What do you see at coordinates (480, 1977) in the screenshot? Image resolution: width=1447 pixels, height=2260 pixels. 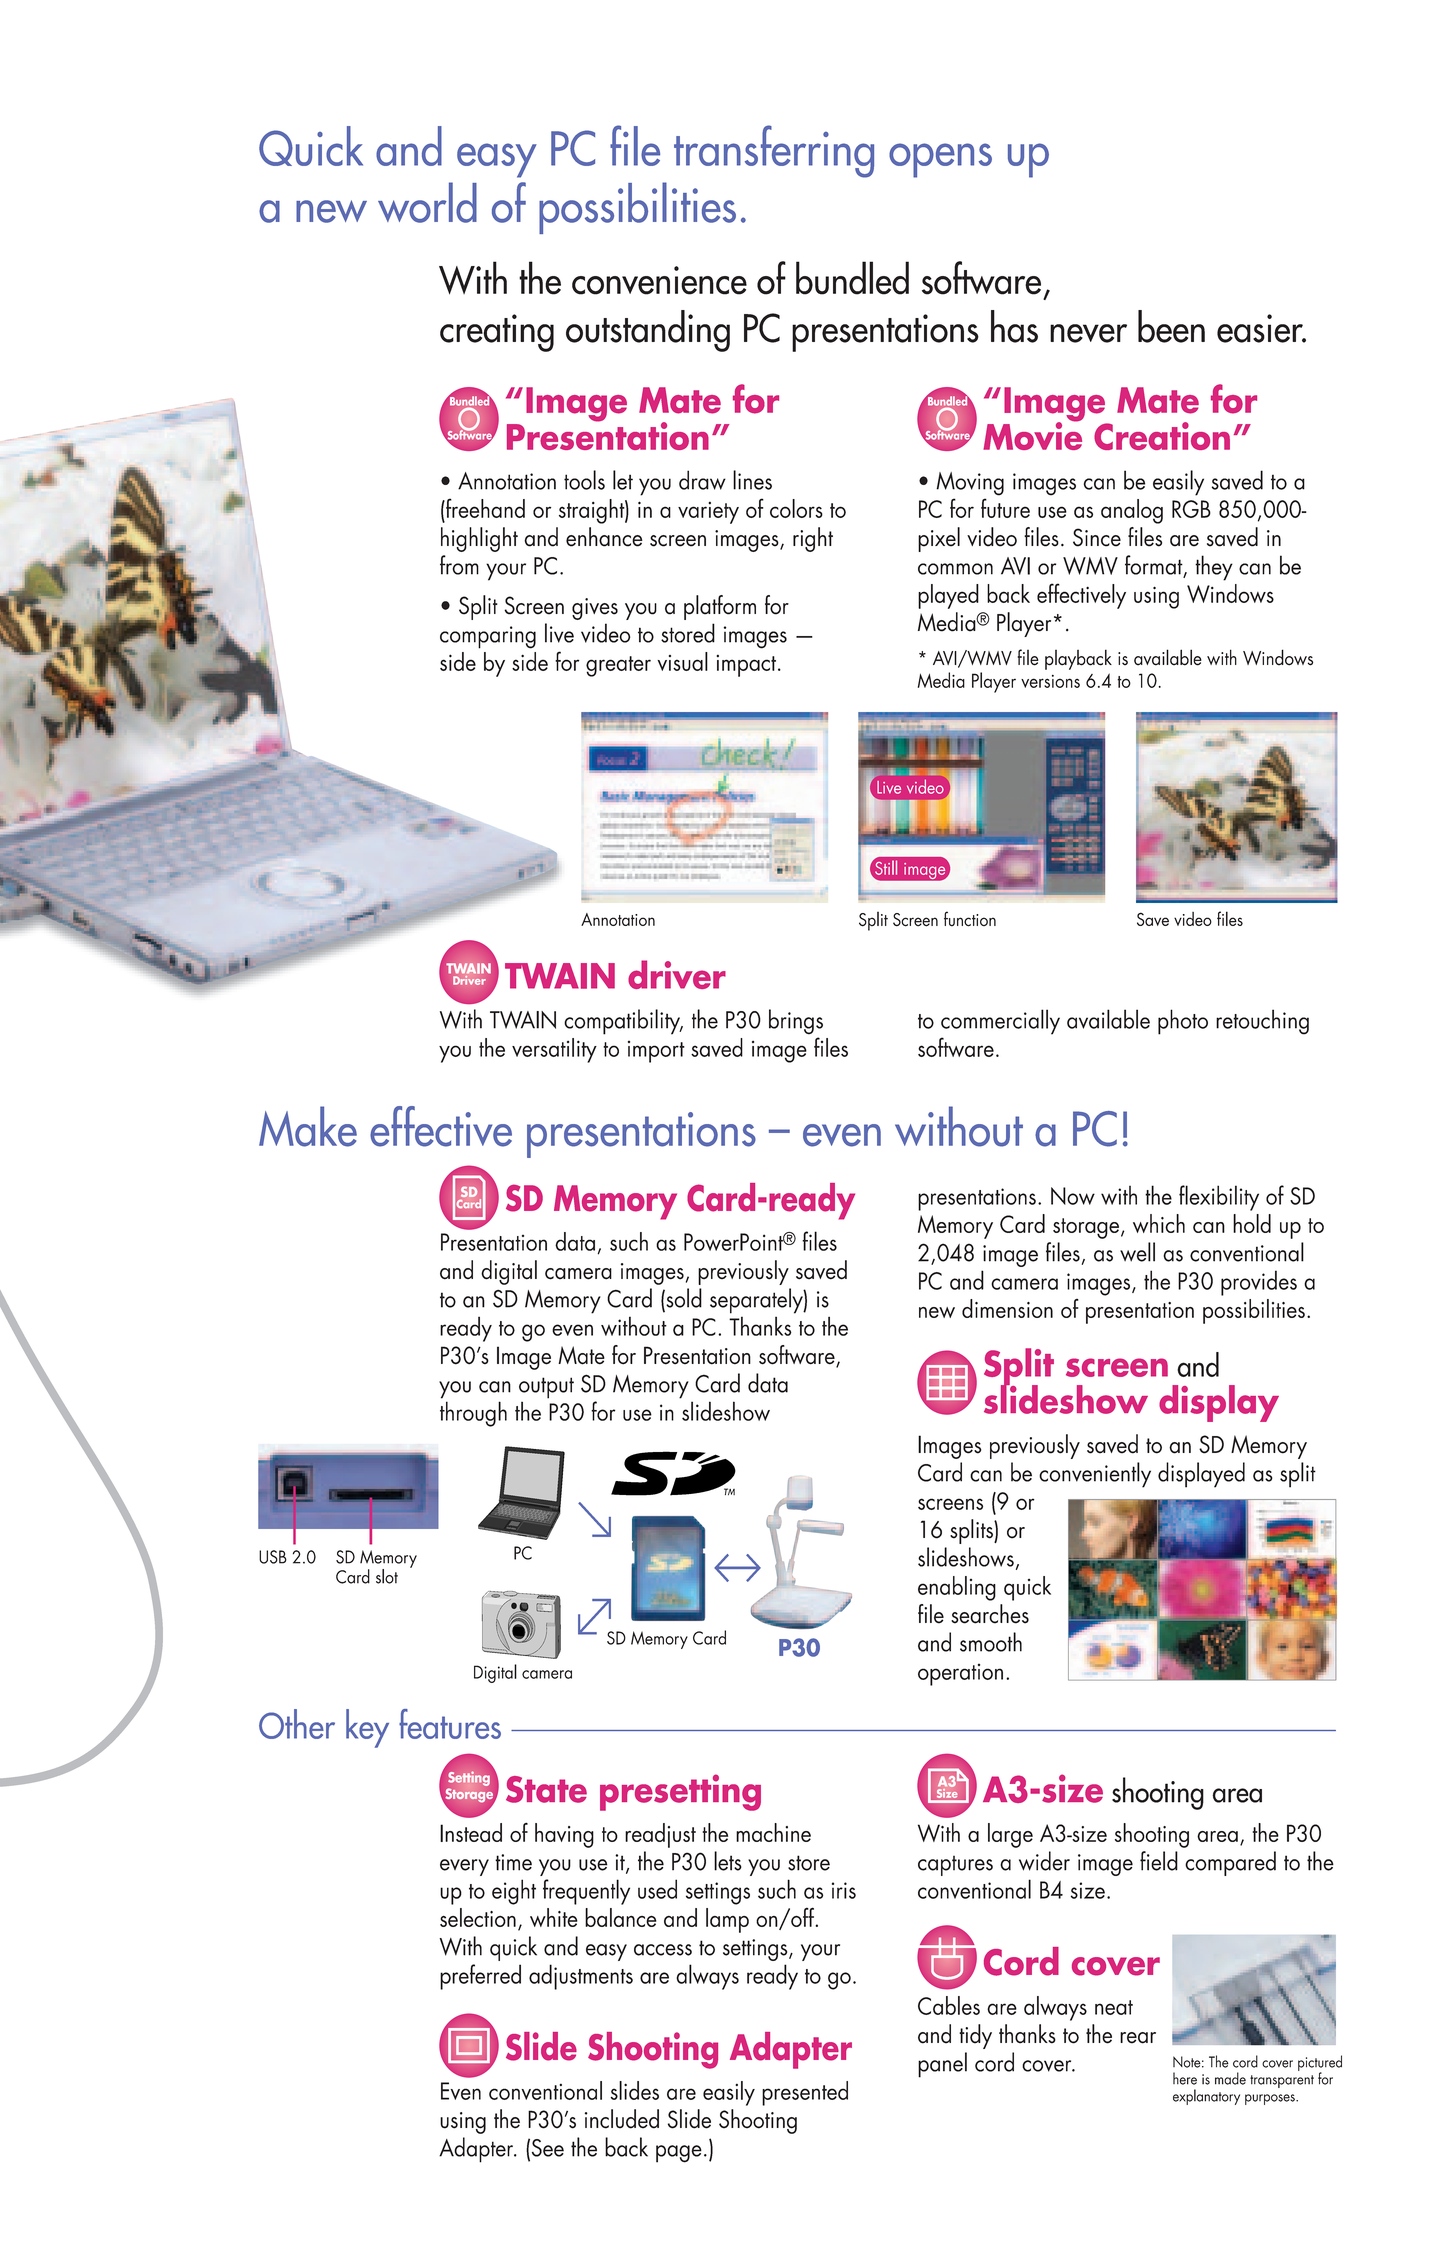 I see `preferred` at bounding box center [480, 1977].
